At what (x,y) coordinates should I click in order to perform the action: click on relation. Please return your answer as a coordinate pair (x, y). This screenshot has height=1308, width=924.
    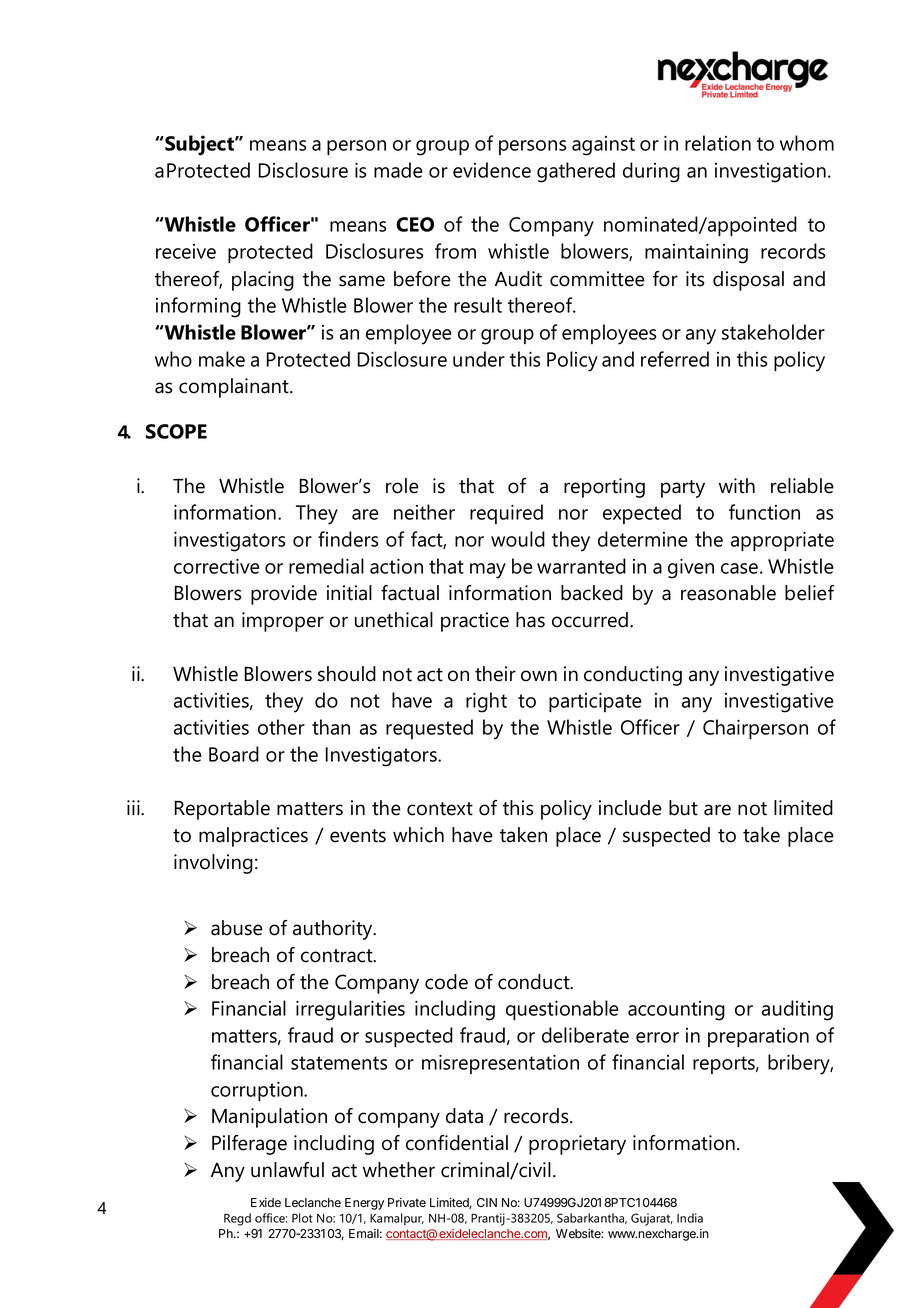
    Looking at the image, I should click on (718, 143).
